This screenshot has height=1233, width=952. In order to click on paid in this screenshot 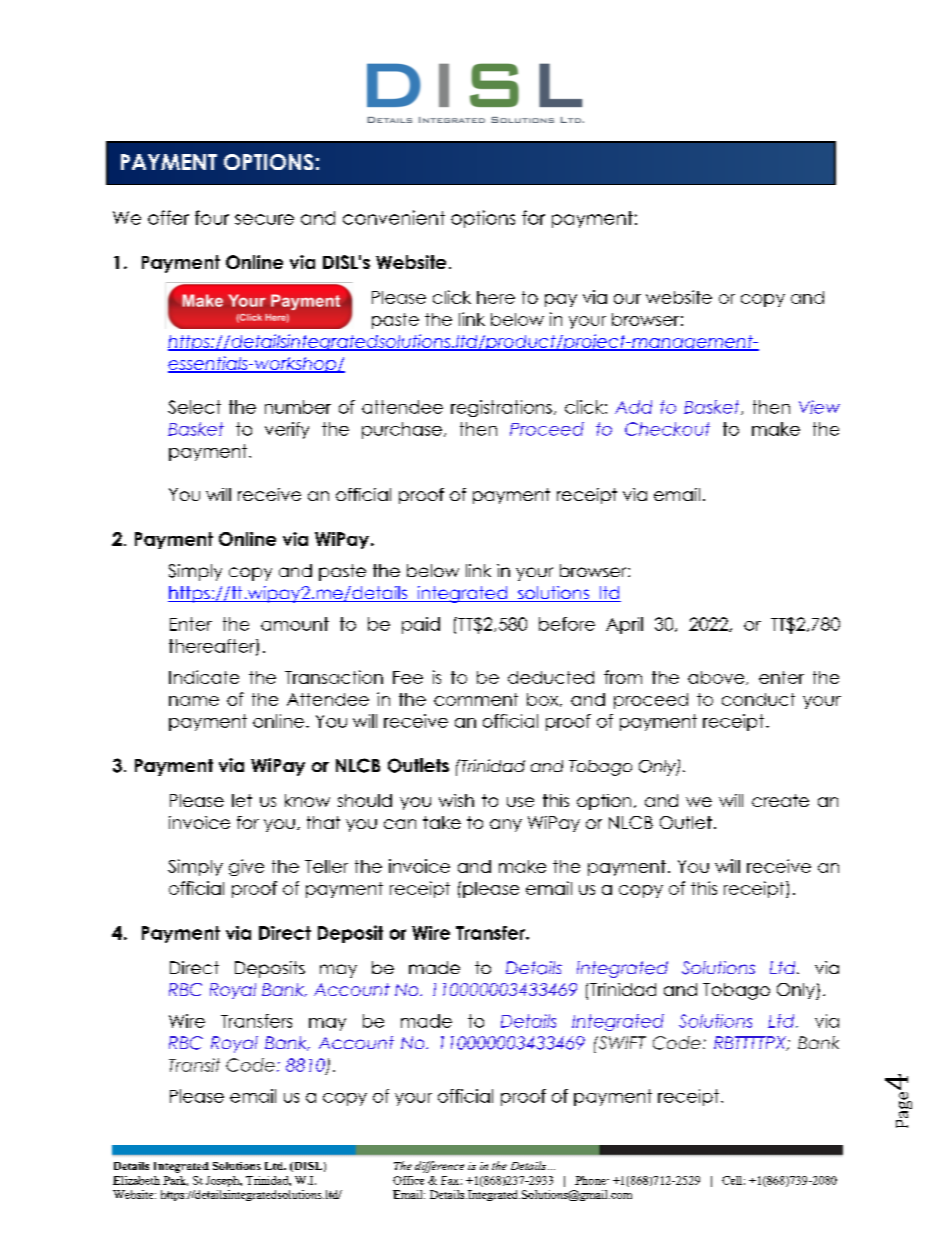, I will do `click(421, 625)`.
